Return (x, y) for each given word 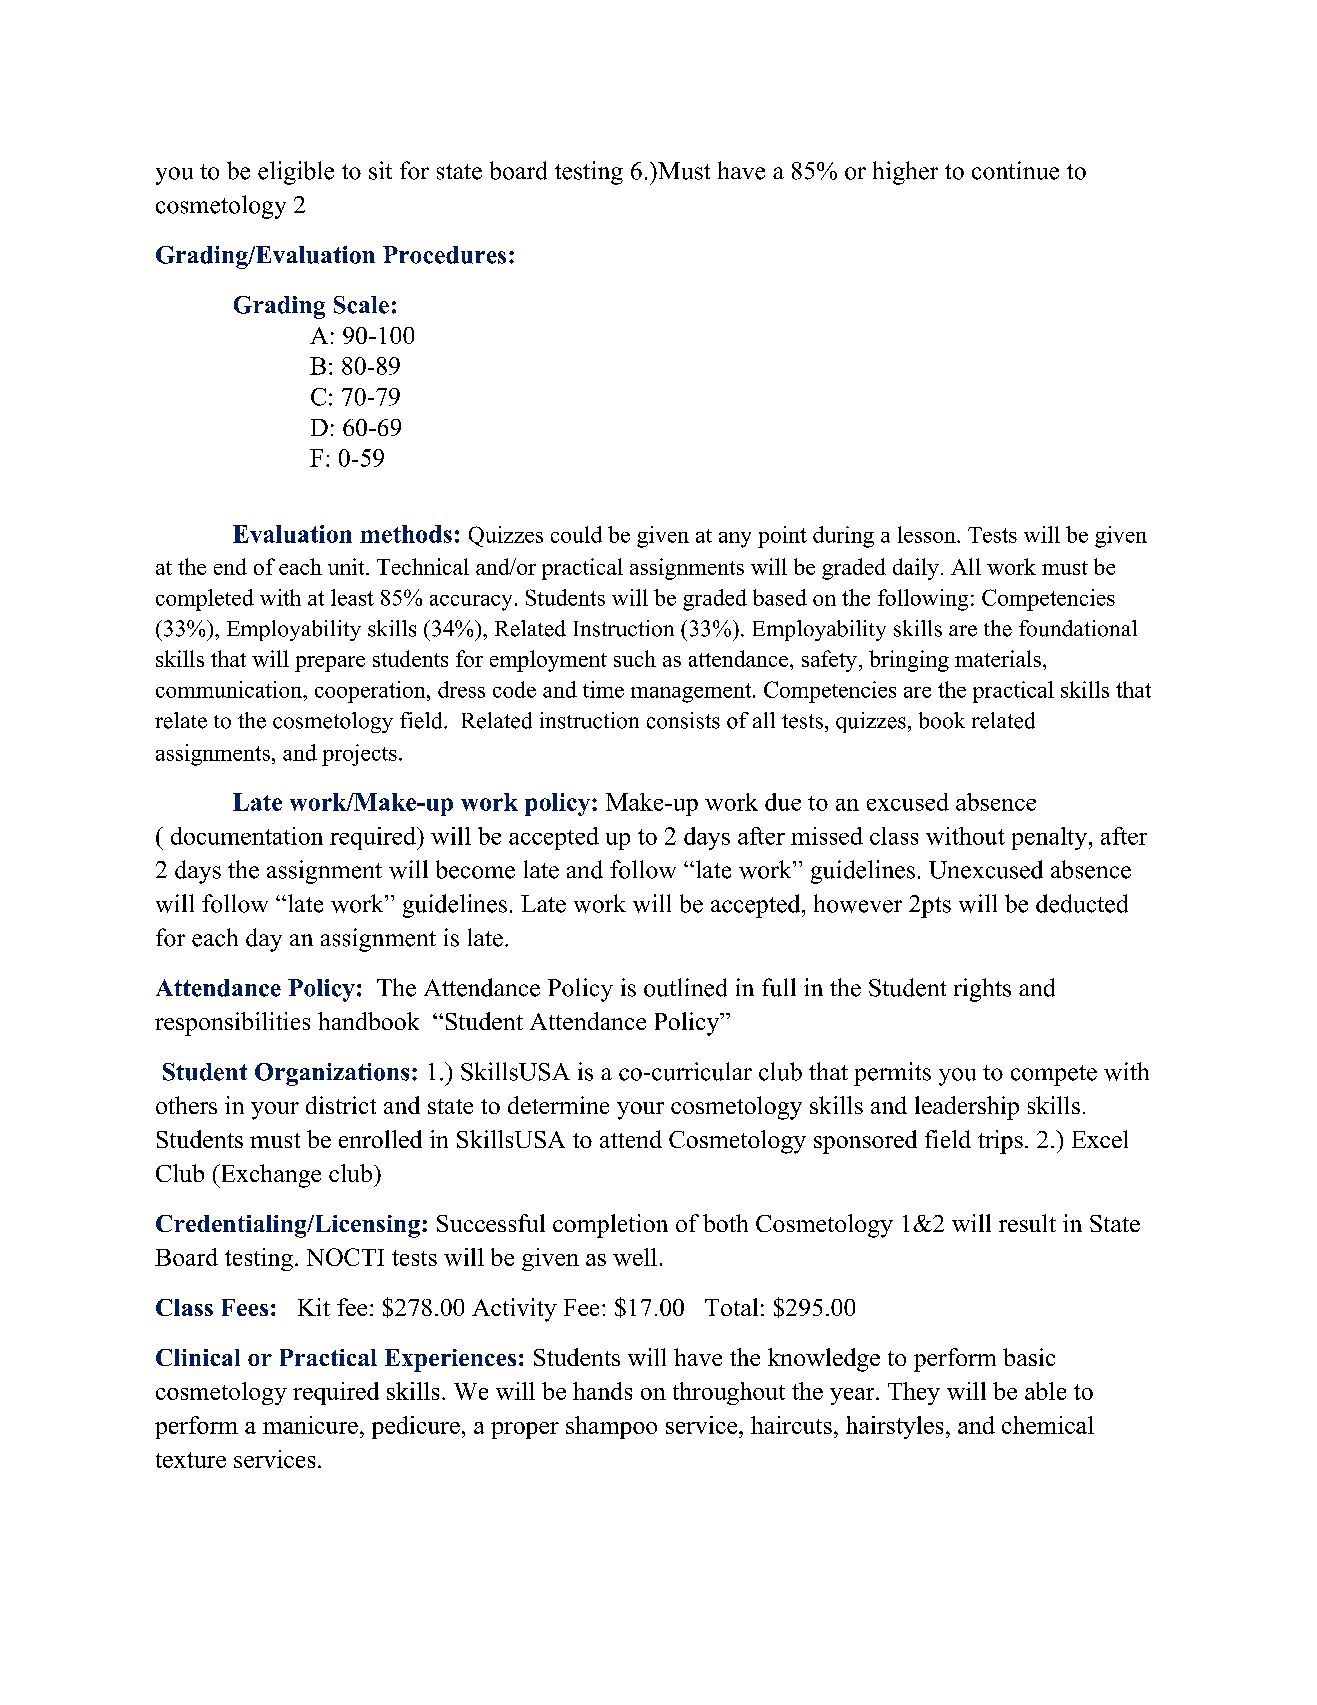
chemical (1048, 1425)
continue (1015, 170)
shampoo (611, 1427)
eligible (296, 173)
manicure (310, 1425)
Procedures (444, 255)
